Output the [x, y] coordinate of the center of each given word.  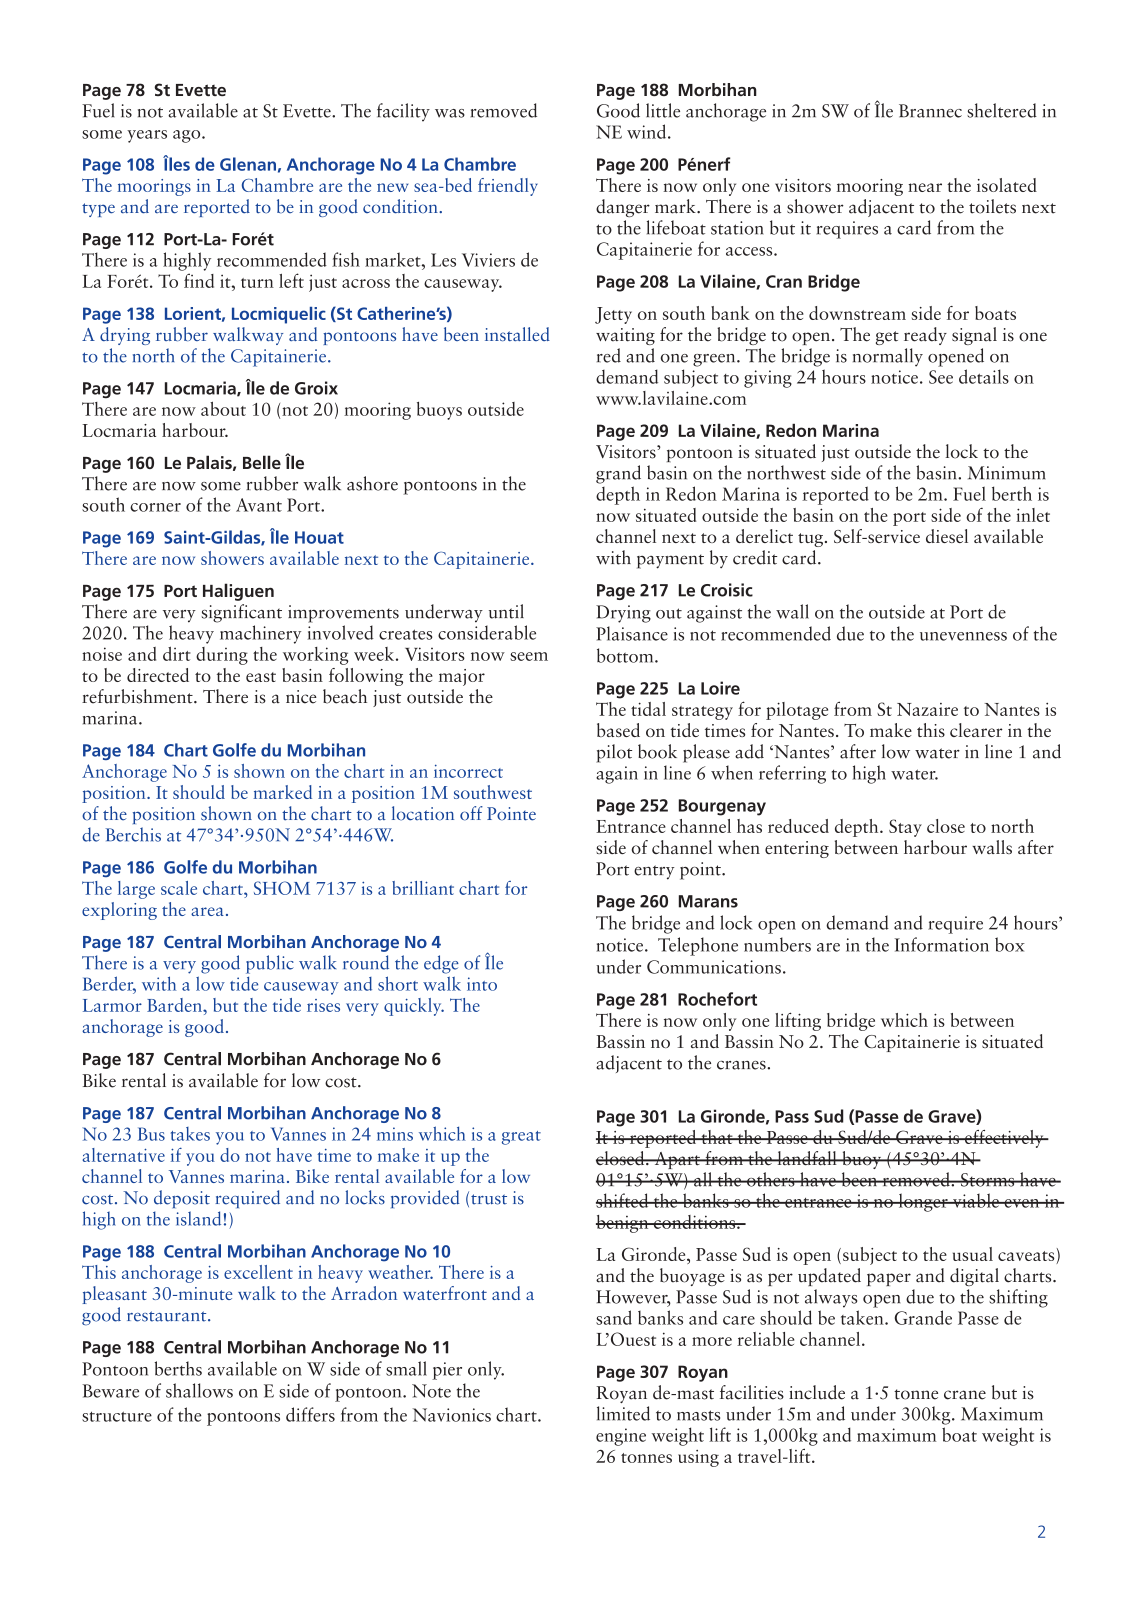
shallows [199, 1390]
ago [188, 136]
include [817, 1392]
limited [623, 1413]
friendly [508, 187]
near [925, 187]
